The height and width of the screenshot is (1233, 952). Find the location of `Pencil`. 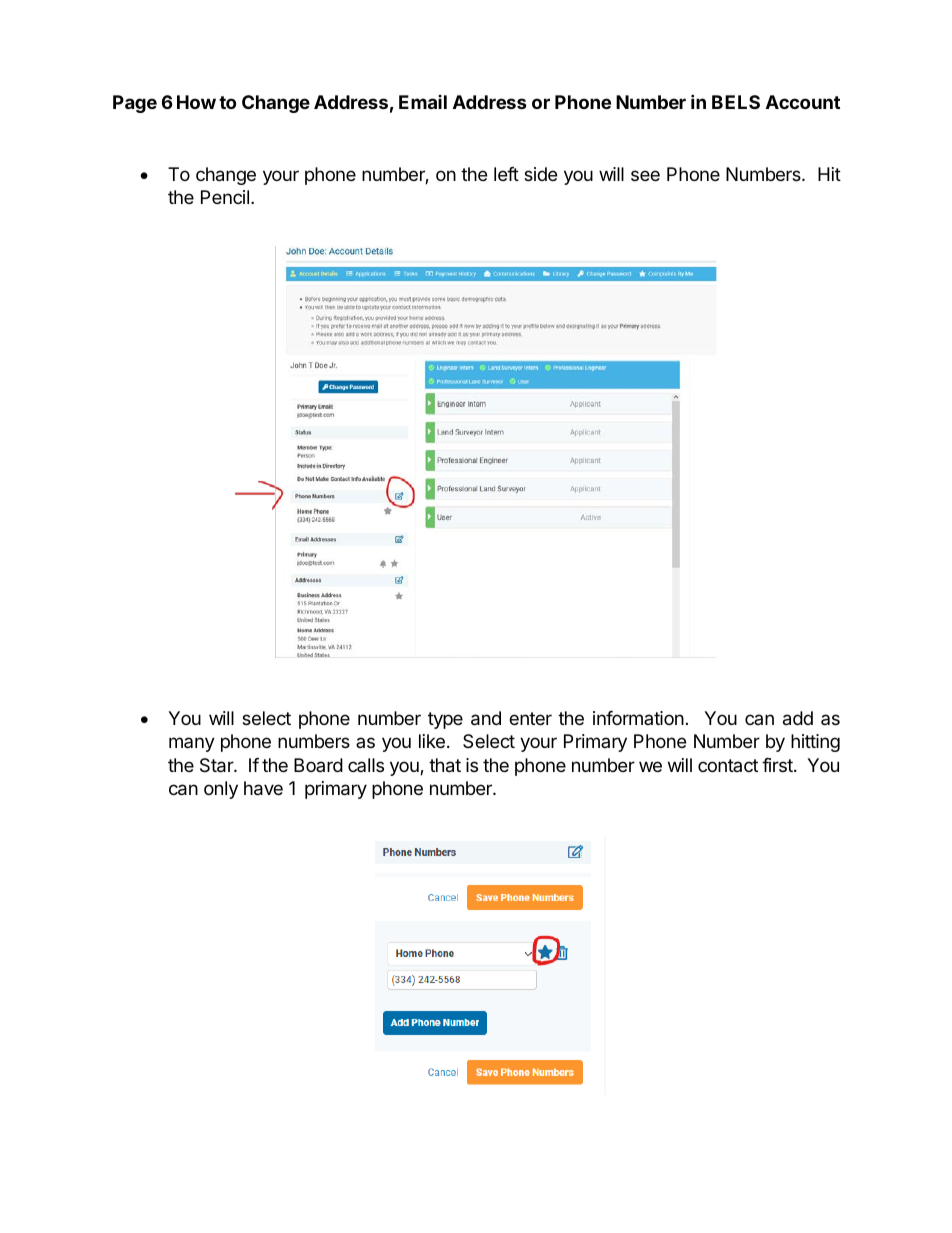

Pencil is located at coordinates (225, 197).
